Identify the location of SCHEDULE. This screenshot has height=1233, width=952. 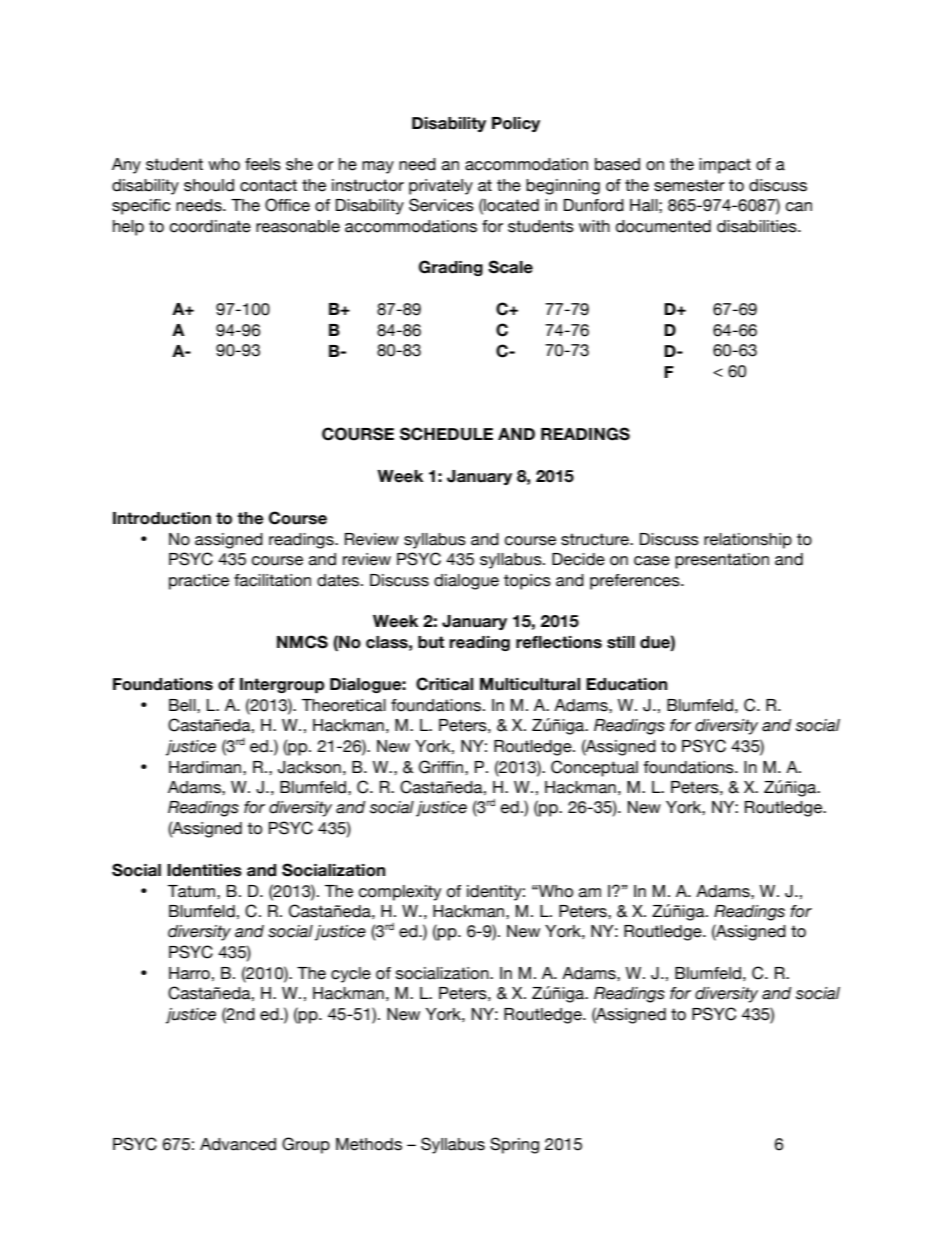
(446, 434).
